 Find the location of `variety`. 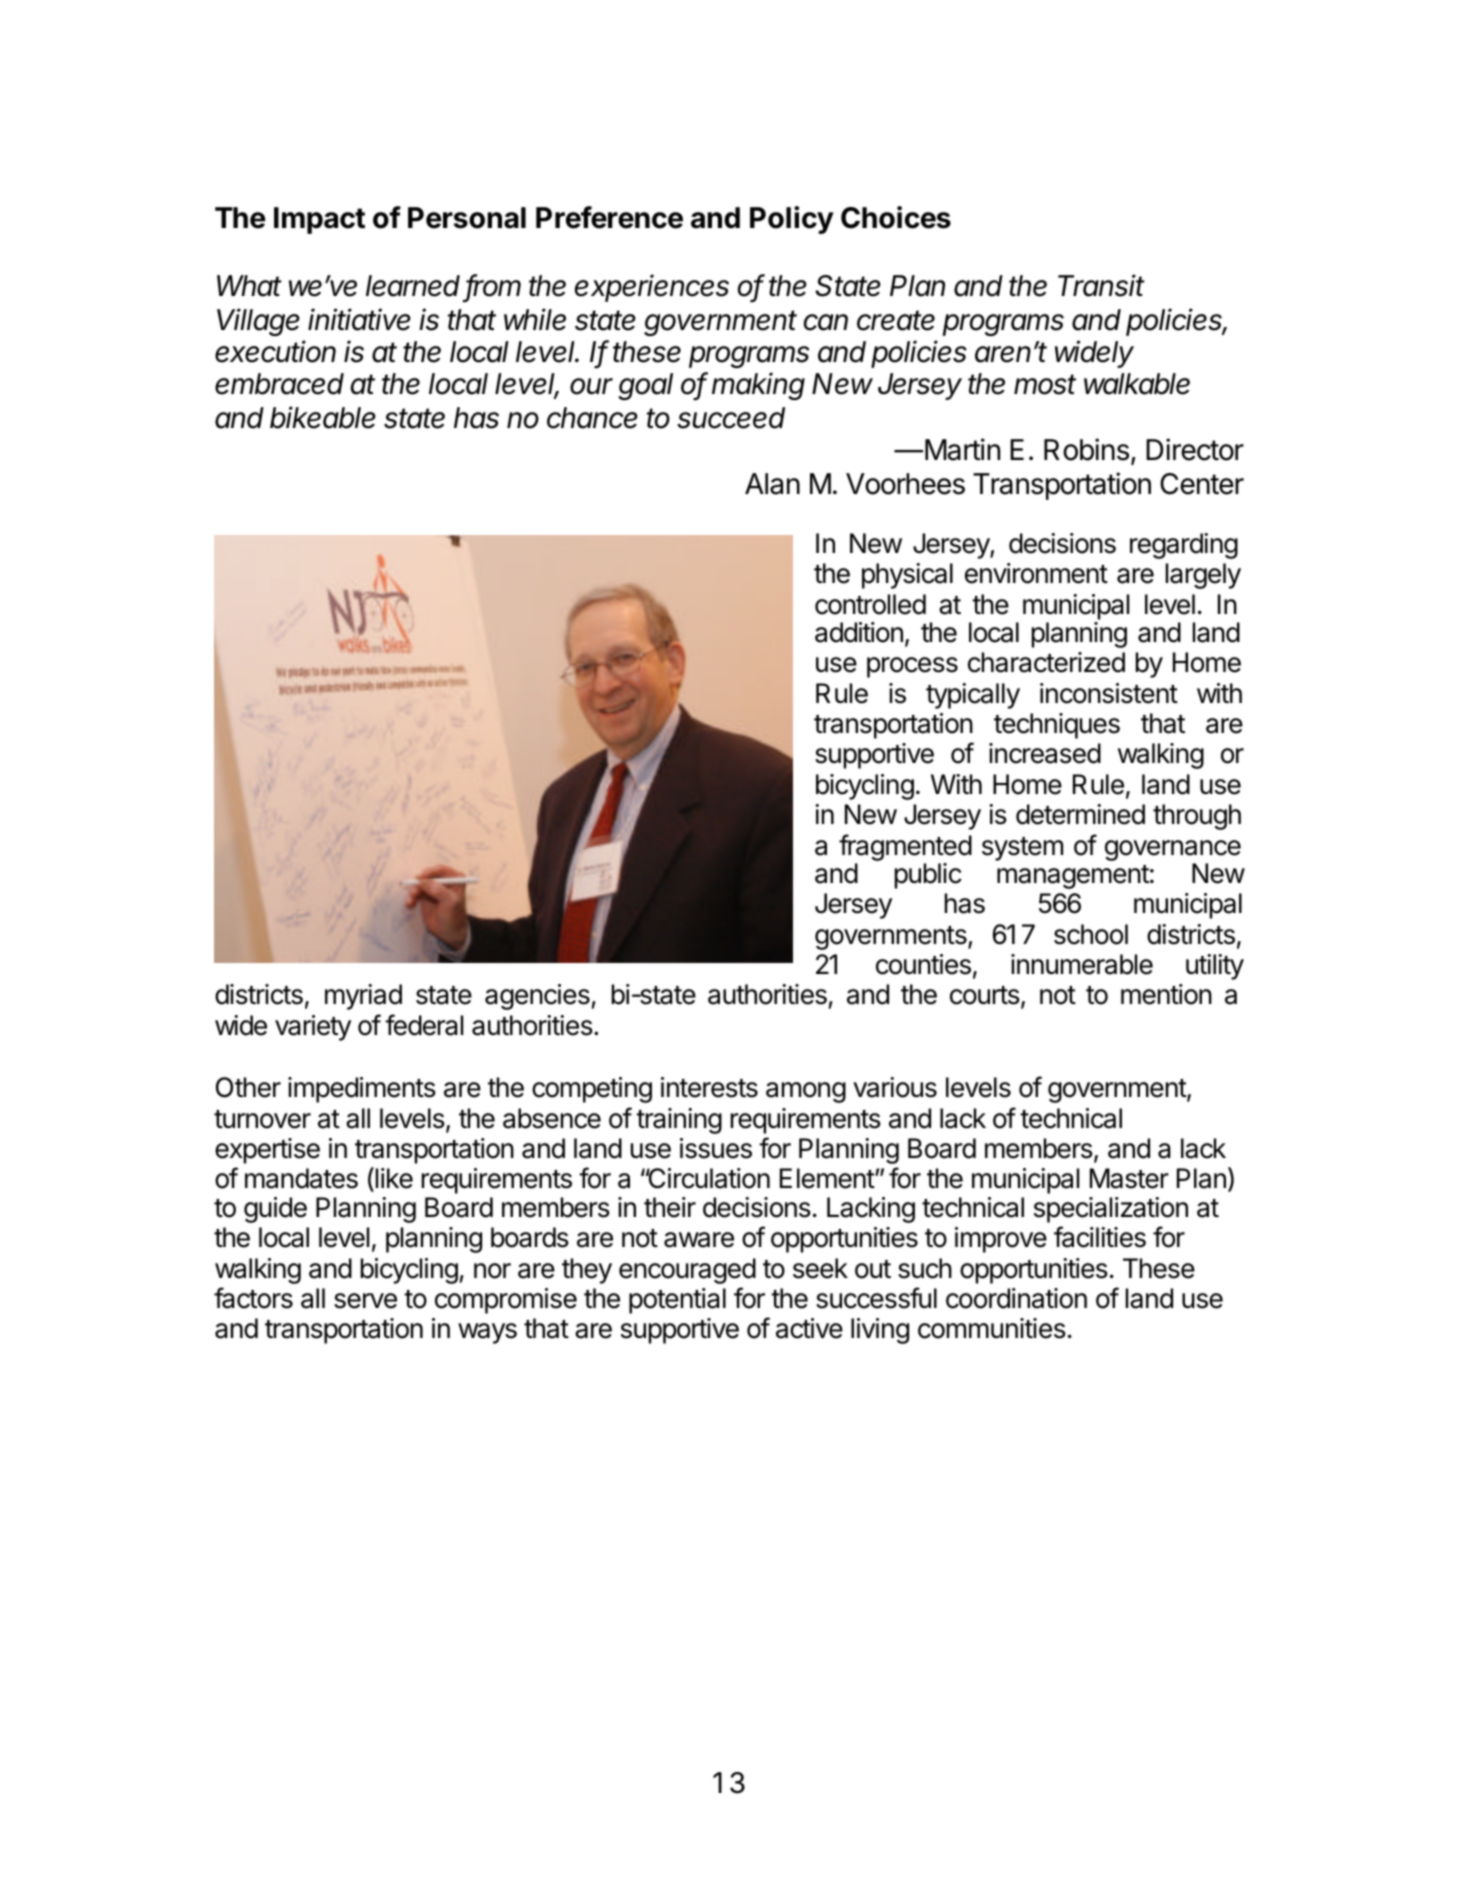

variety is located at coordinates (313, 1028).
